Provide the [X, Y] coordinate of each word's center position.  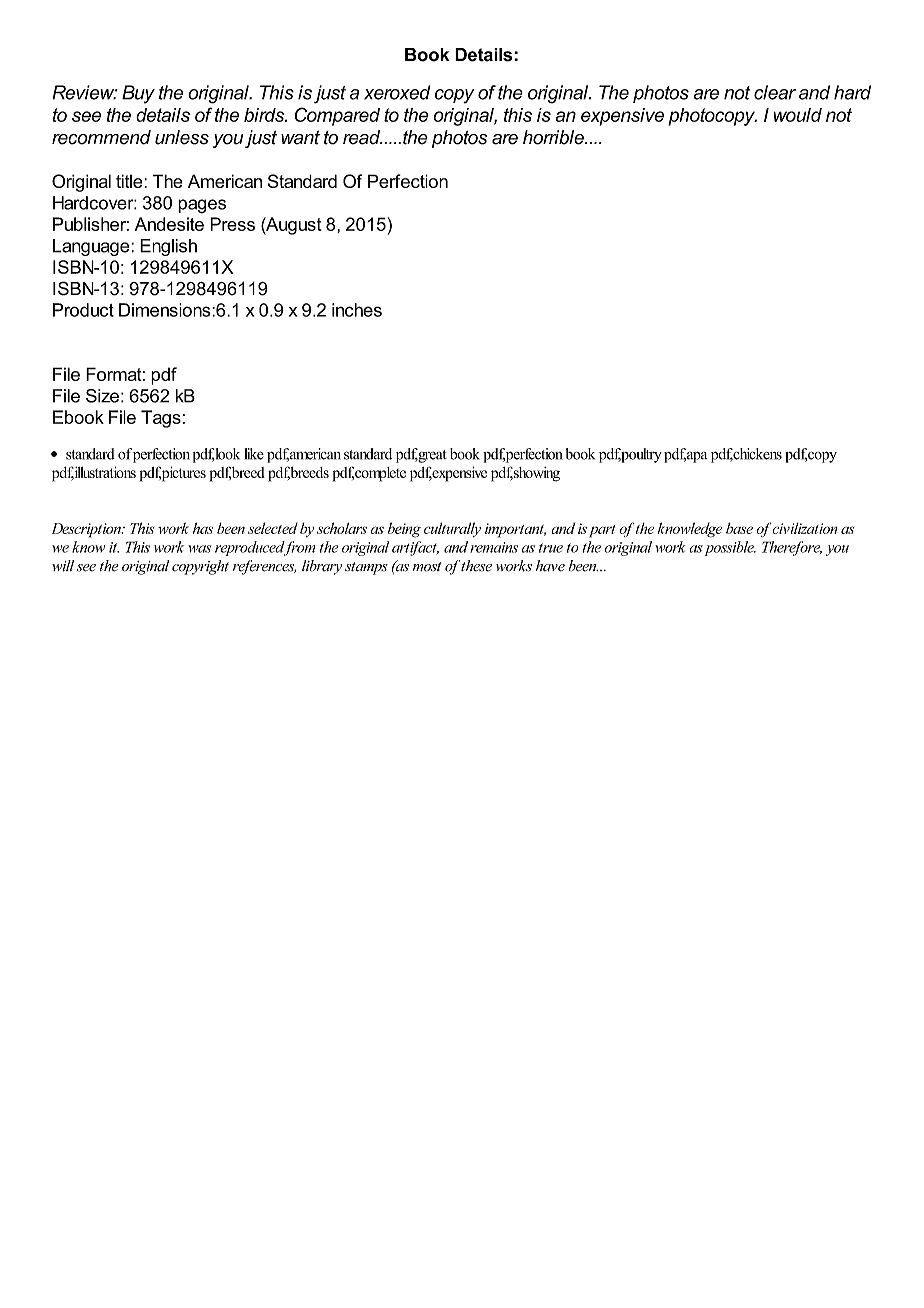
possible [730, 548]
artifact [415, 548]
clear [775, 92]
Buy [138, 94]
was [199, 549]
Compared [337, 116]
